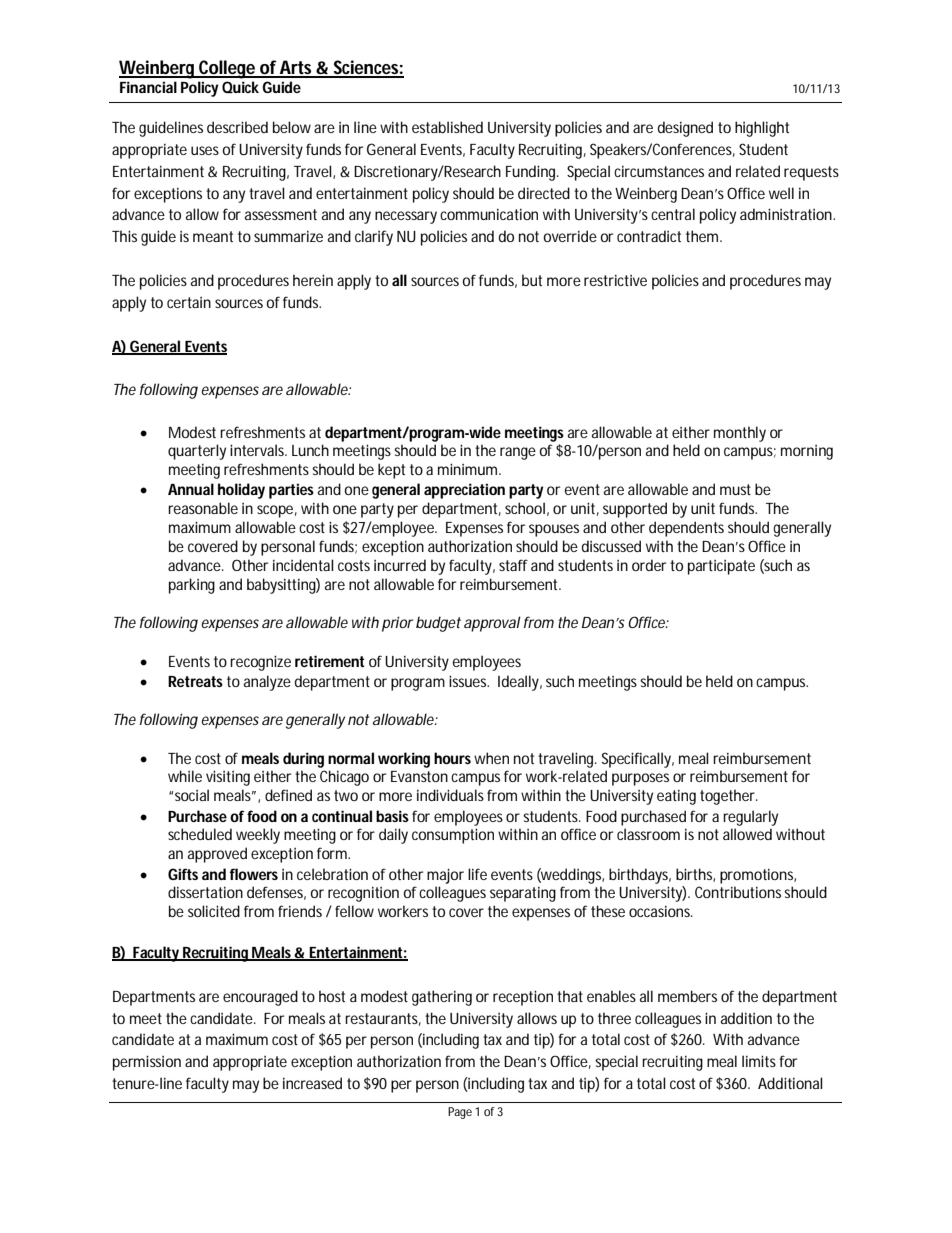 The height and width of the image is (1233, 952). I want to click on established, so click(447, 127).
